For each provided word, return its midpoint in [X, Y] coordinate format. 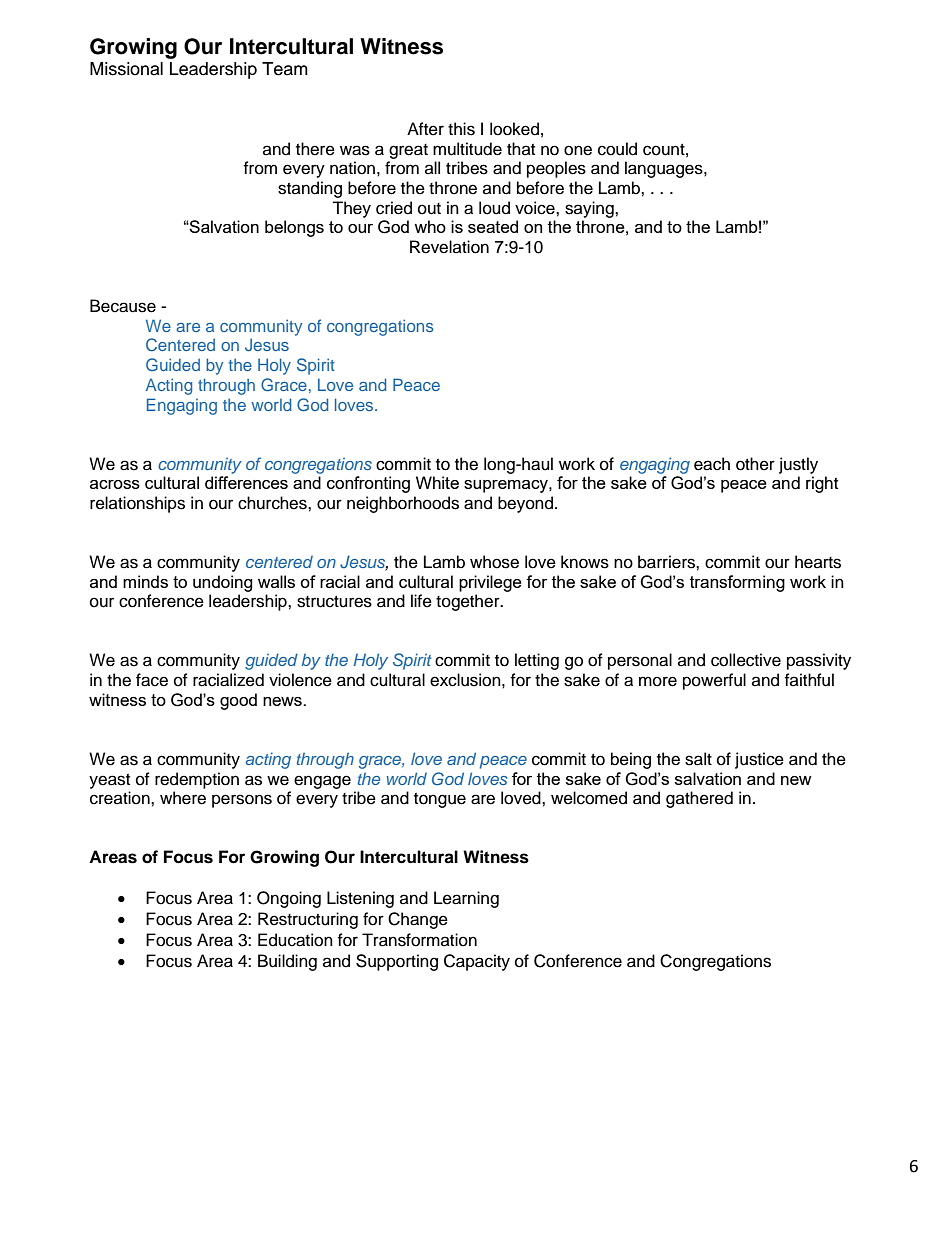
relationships [137, 504]
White [437, 482]
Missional [126, 69]
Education [295, 940]
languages [665, 169]
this [461, 129]
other [755, 464]
